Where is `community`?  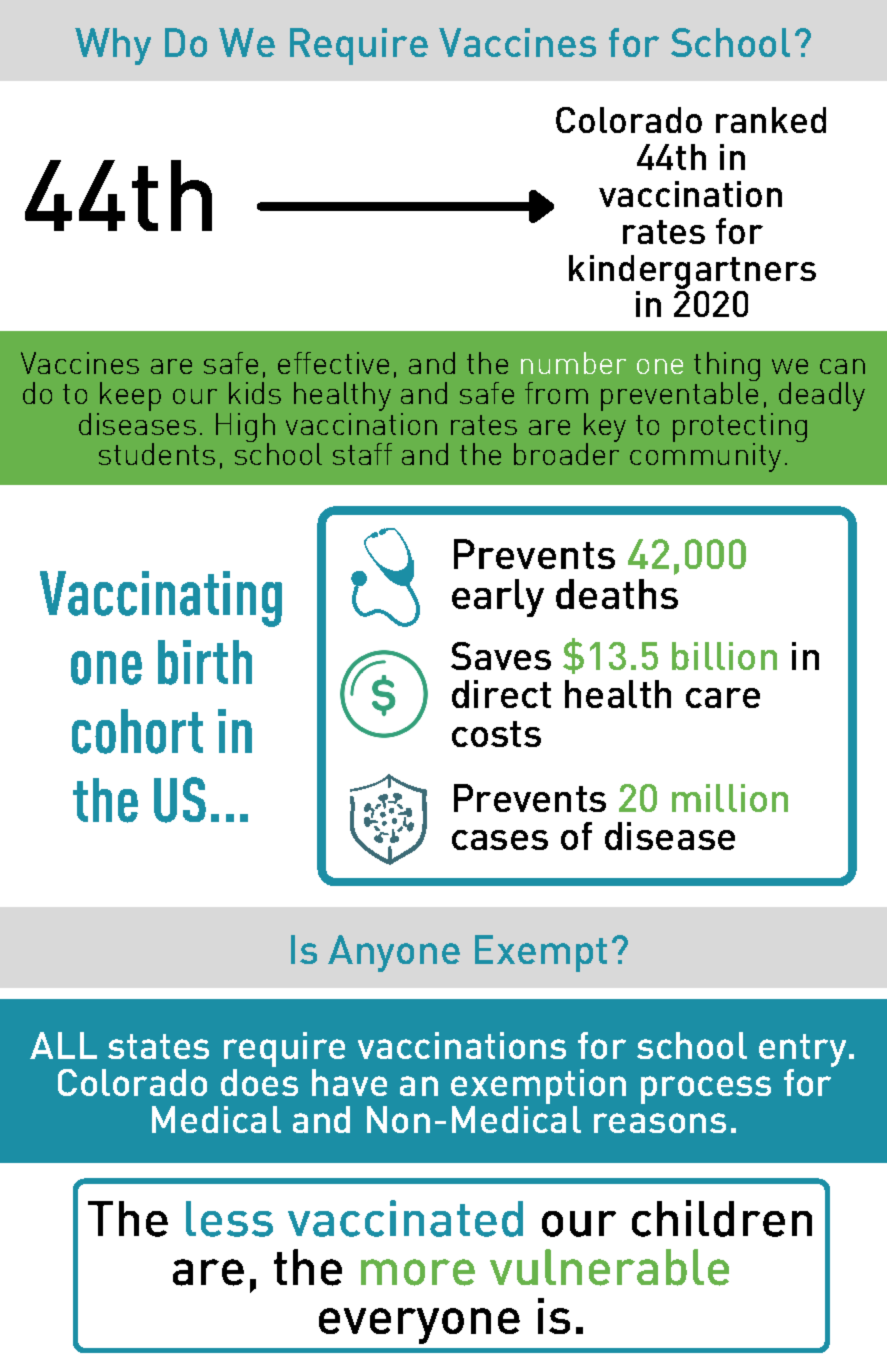 community is located at coordinates (705, 456).
